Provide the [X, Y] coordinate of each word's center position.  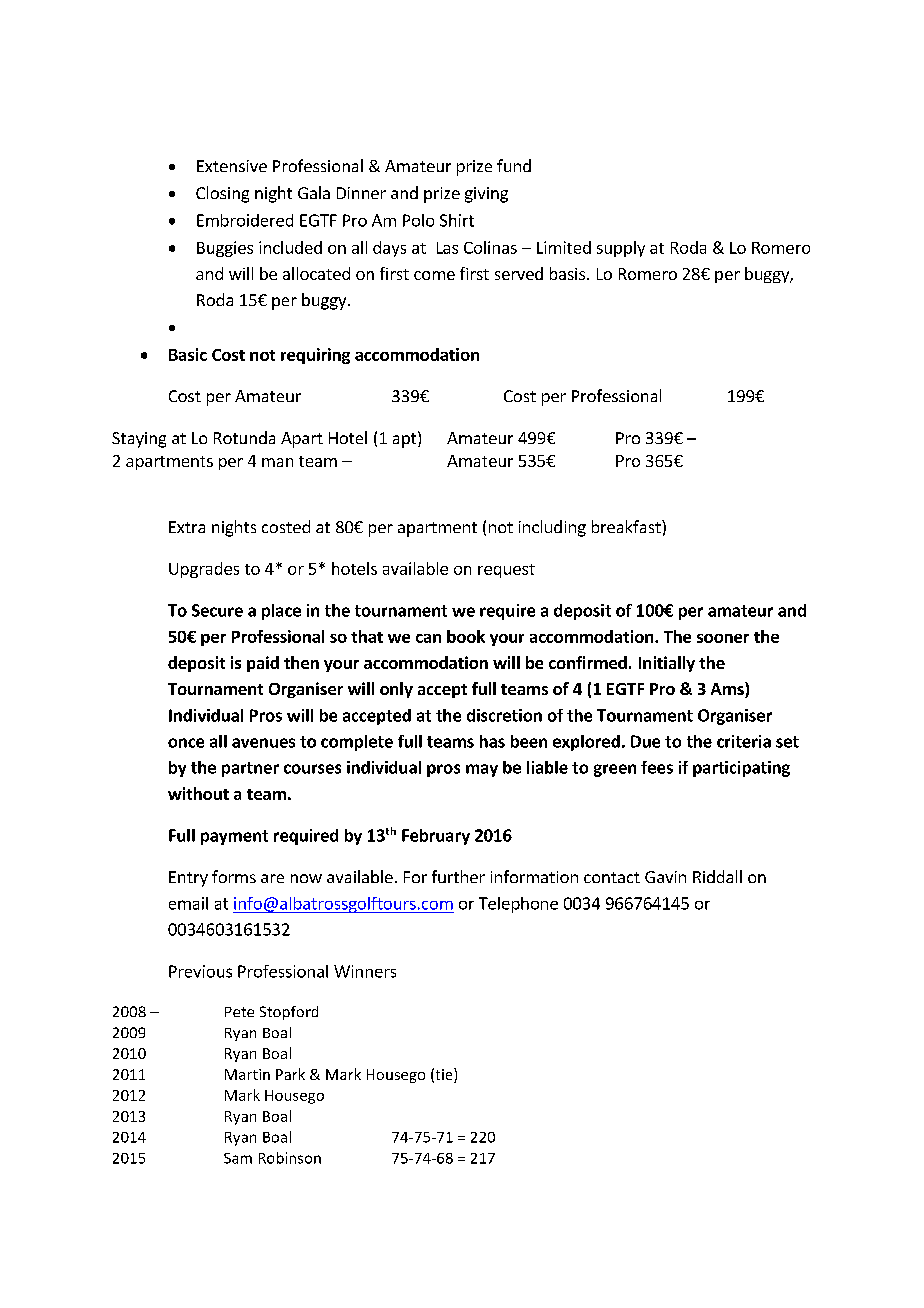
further [458, 876]
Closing [222, 194]
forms [234, 876]
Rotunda [244, 437]
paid [263, 664]
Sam [238, 1158]
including [552, 528]
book [466, 636]
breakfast [627, 526]
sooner [723, 638]
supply [621, 249]
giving [486, 195]
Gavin [665, 877]
